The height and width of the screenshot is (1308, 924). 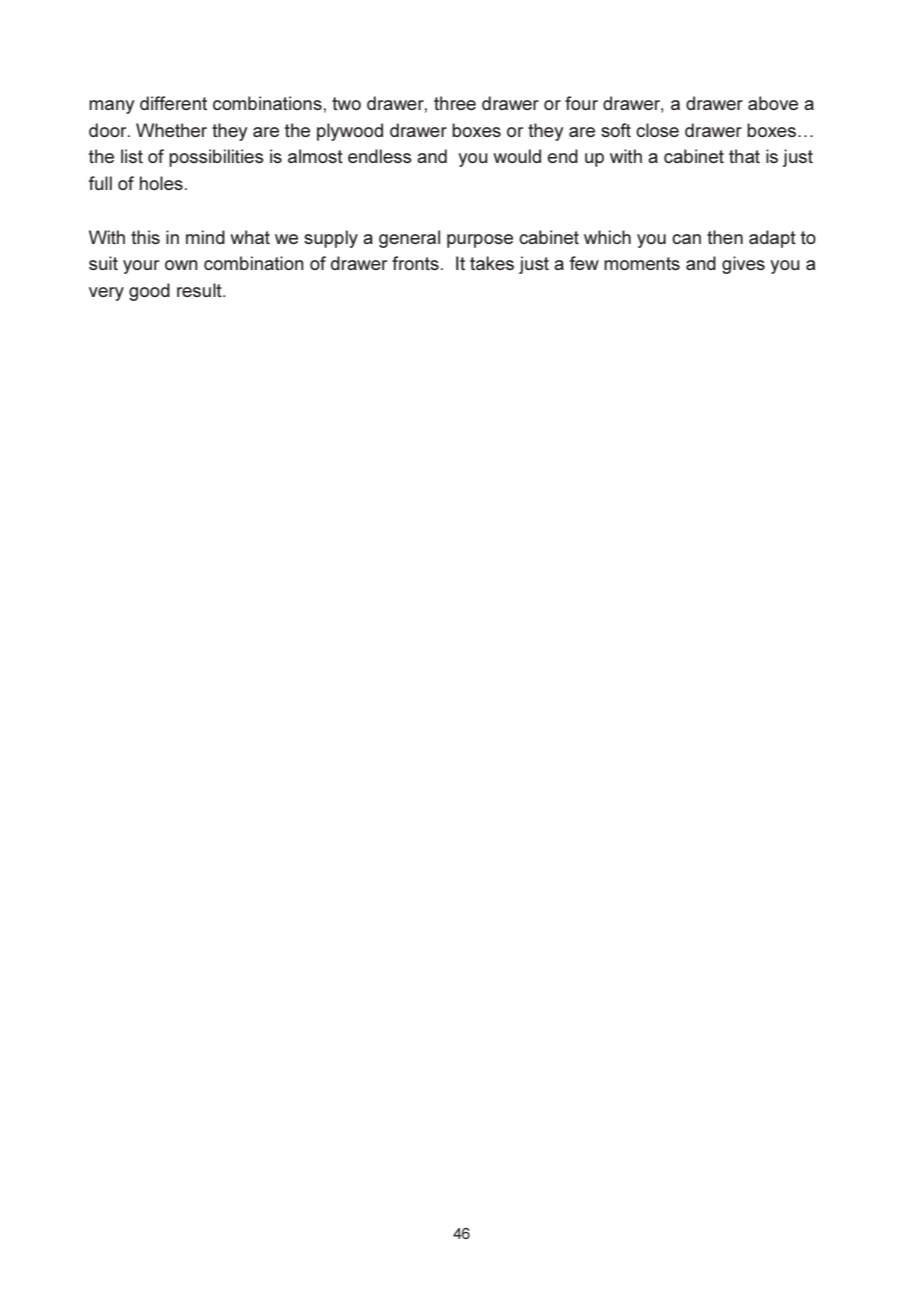 I want to click on mind, so click(x=205, y=237).
